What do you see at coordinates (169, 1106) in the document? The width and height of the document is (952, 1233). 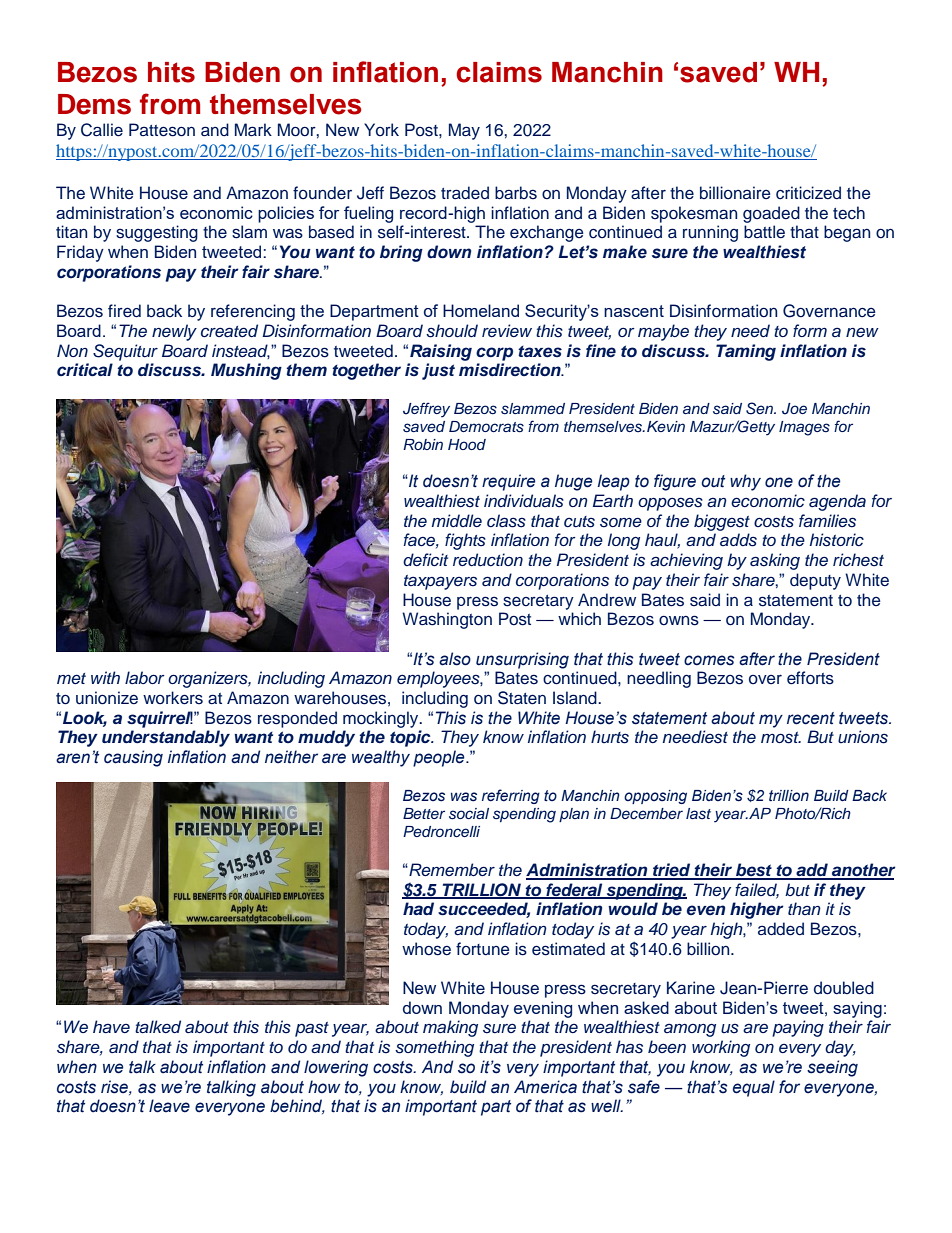 I see `leave` at bounding box center [169, 1106].
